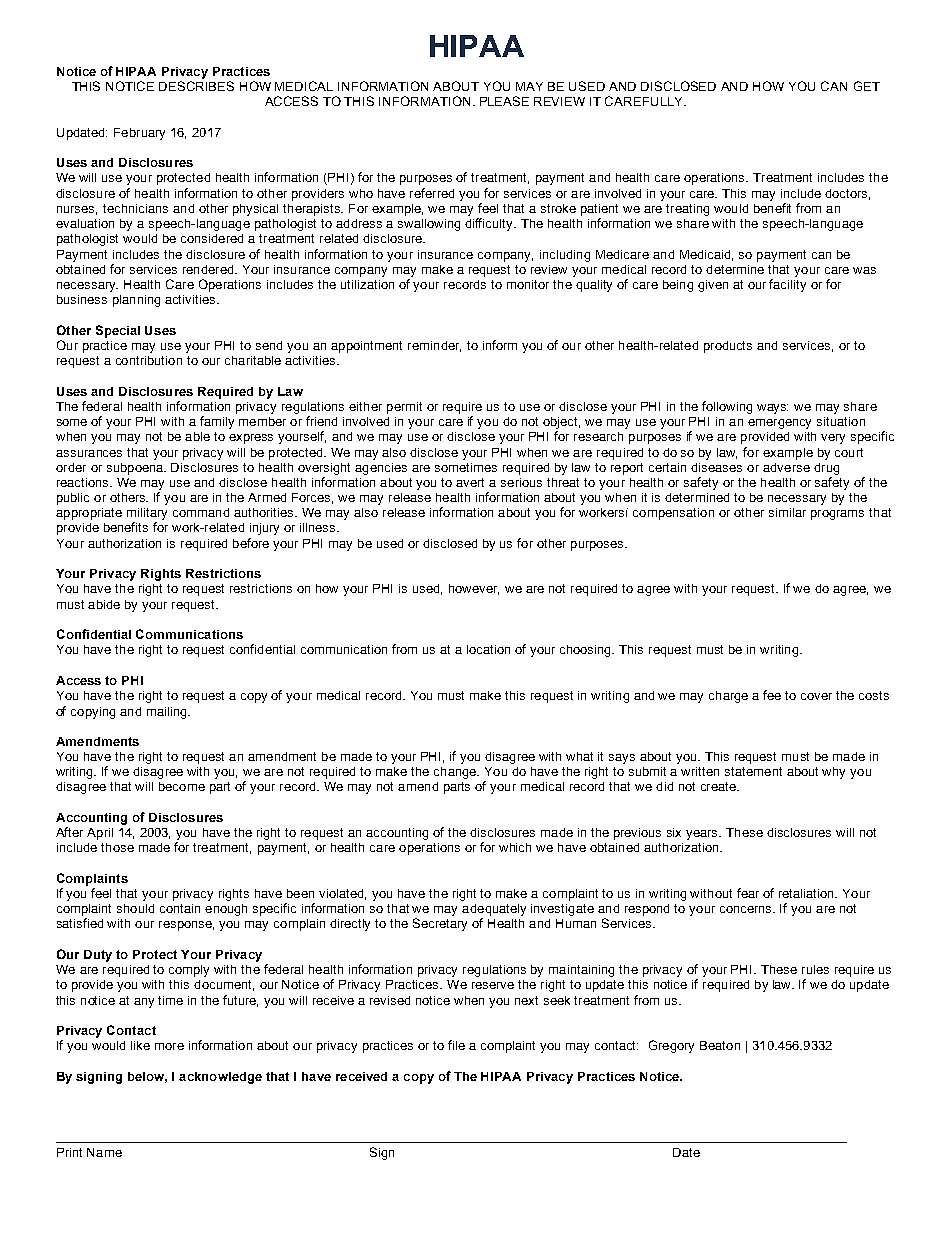 The height and width of the screenshot is (1233, 952). What do you see at coordinates (104, 1152) in the screenshot?
I see `Name` at bounding box center [104, 1152].
